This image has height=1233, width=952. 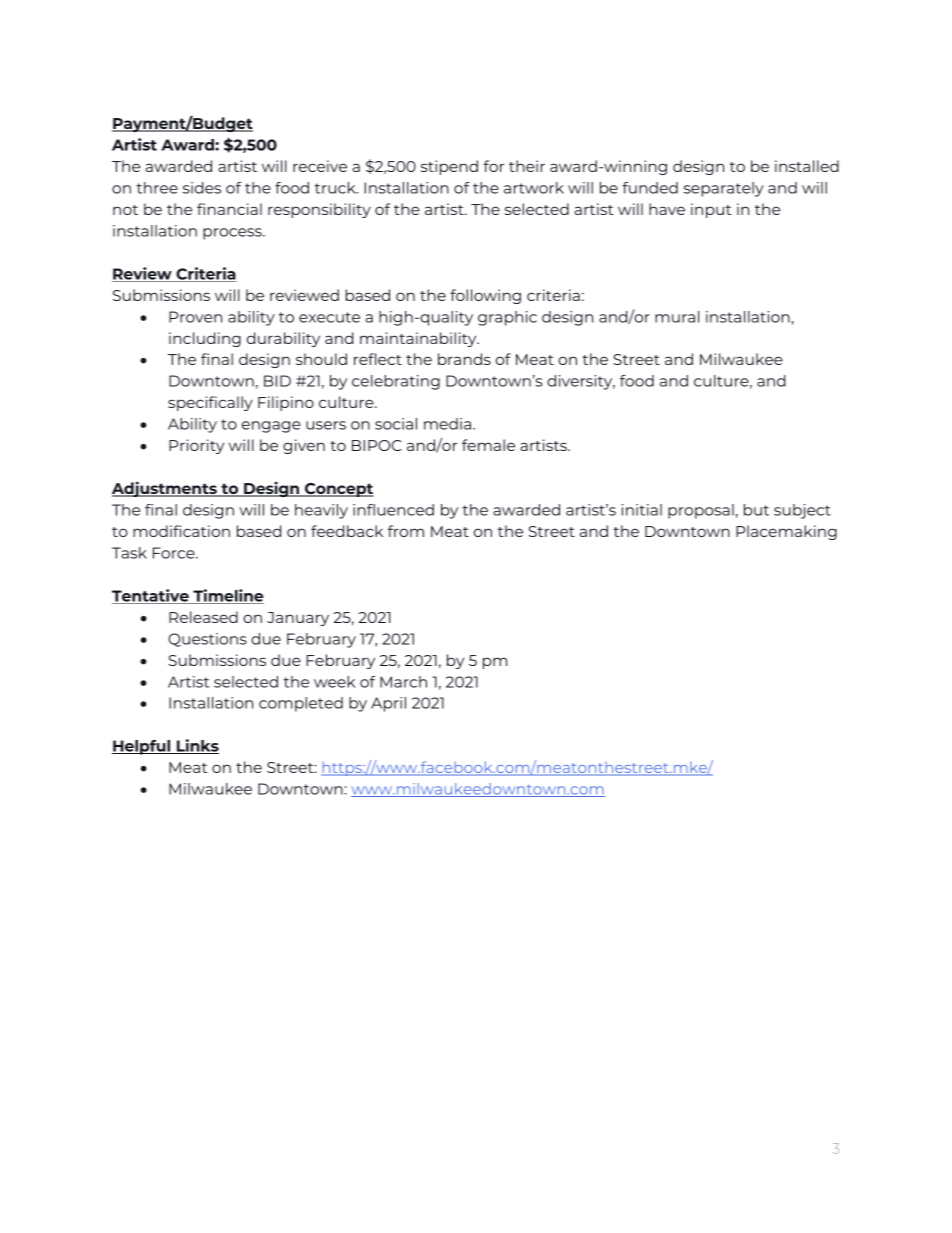 What do you see at coordinates (388, 704) in the image?
I see `April` at bounding box center [388, 704].
